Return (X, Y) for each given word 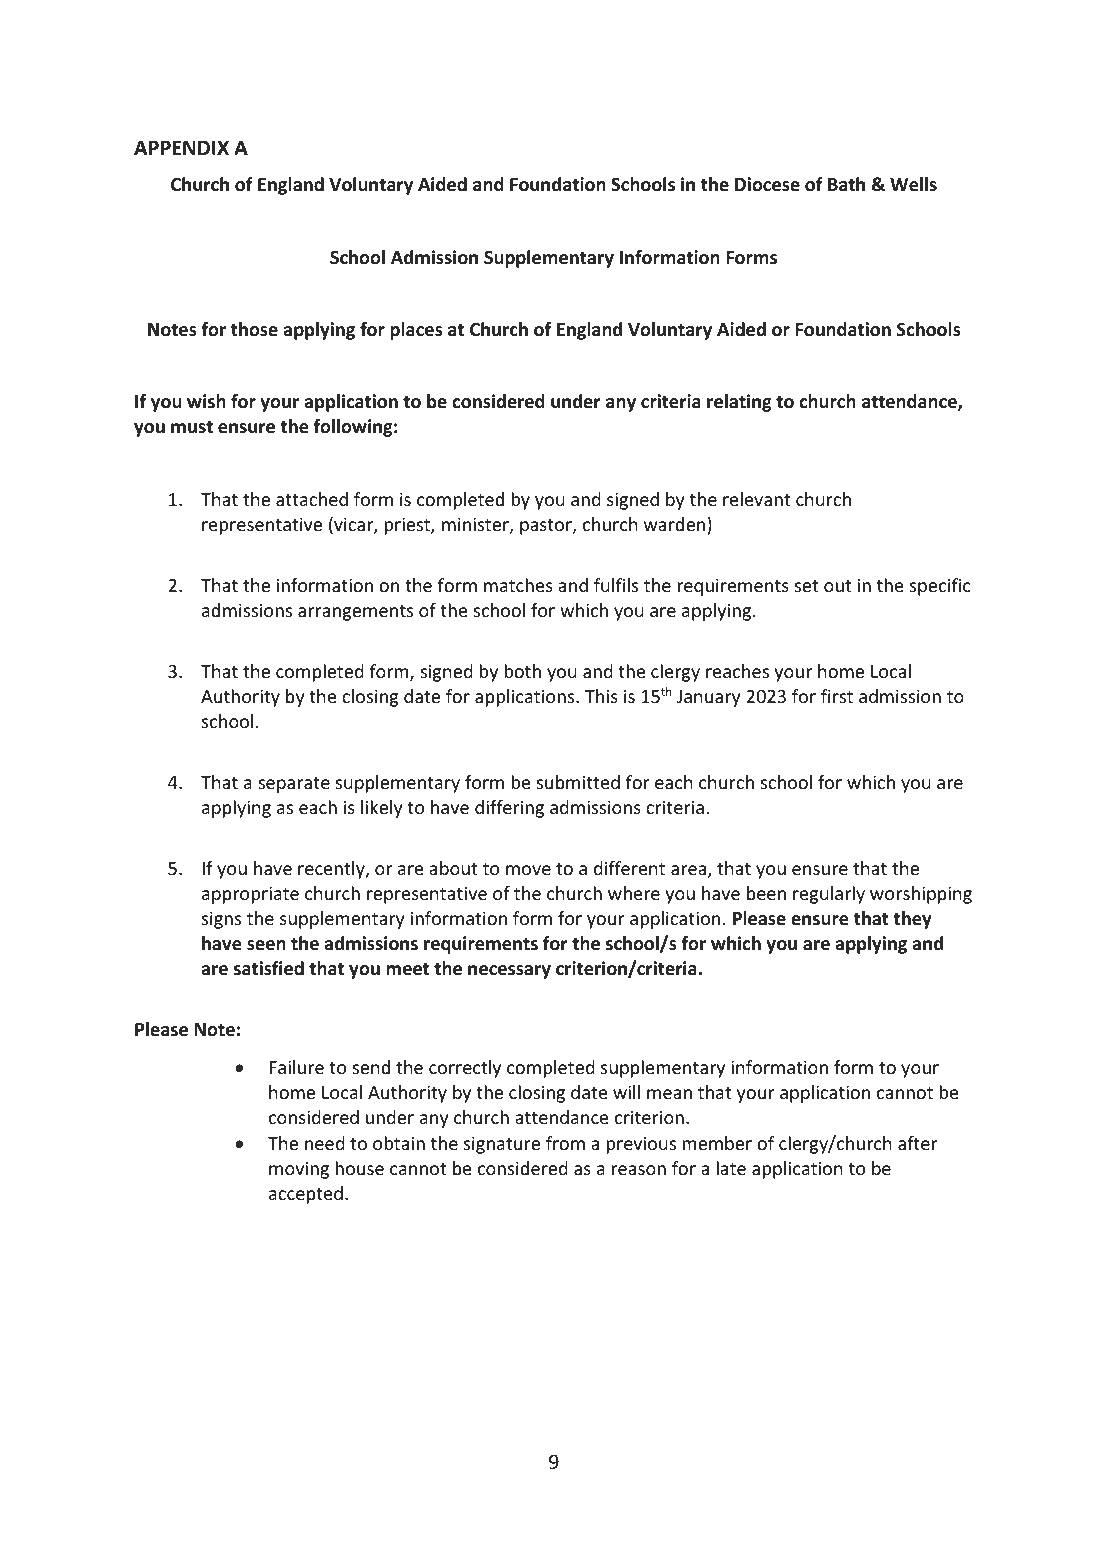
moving (299, 1170)
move (528, 870)
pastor (547, 527)
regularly (829, 895)
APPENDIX (181, 148)
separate (294, 785)
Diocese (767, 184)
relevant (756, 499)
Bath (846, 184)
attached (312, 499)
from (565, 1143)
